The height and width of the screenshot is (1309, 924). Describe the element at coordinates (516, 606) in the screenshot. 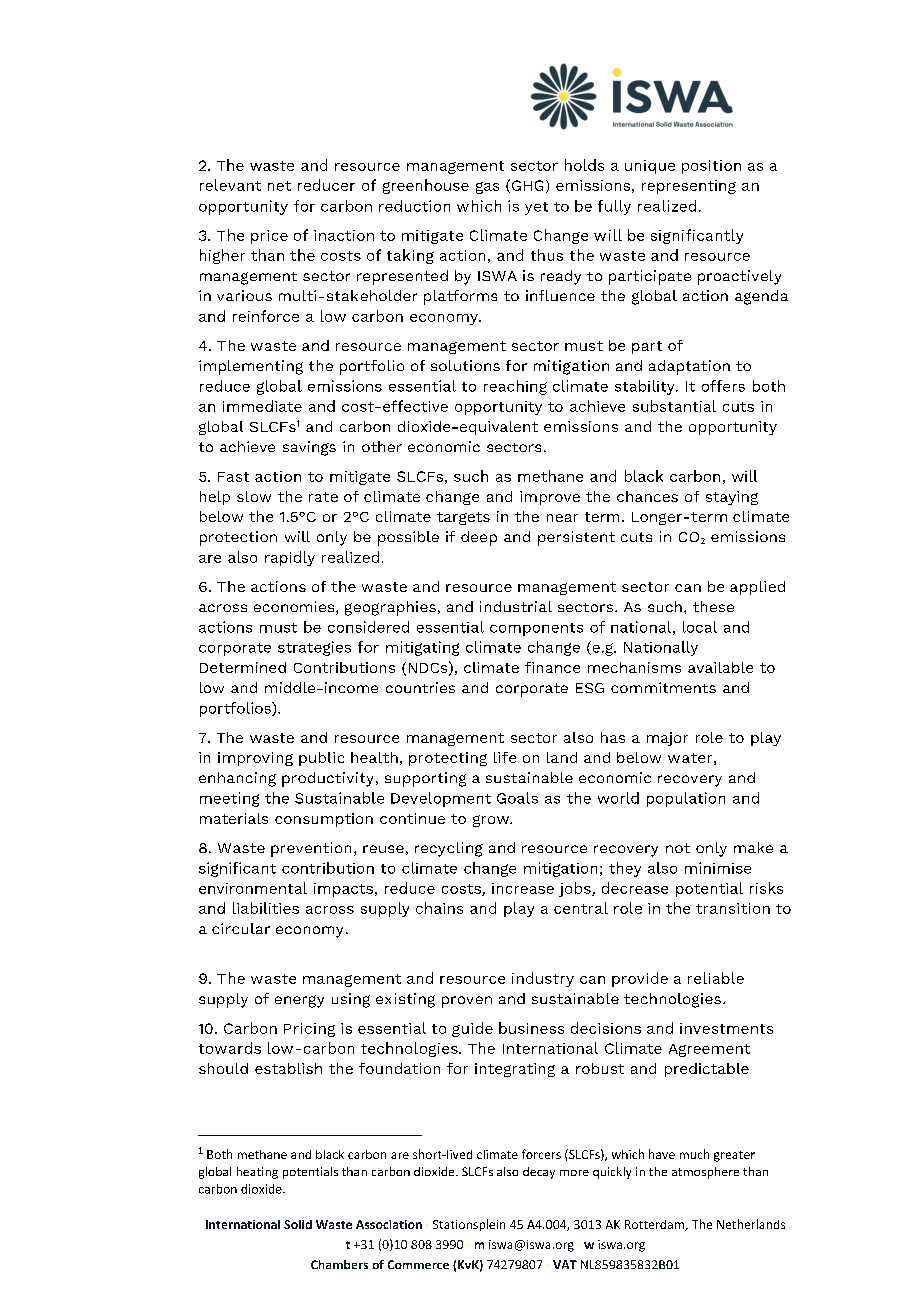

I see `industrial` at that location.
